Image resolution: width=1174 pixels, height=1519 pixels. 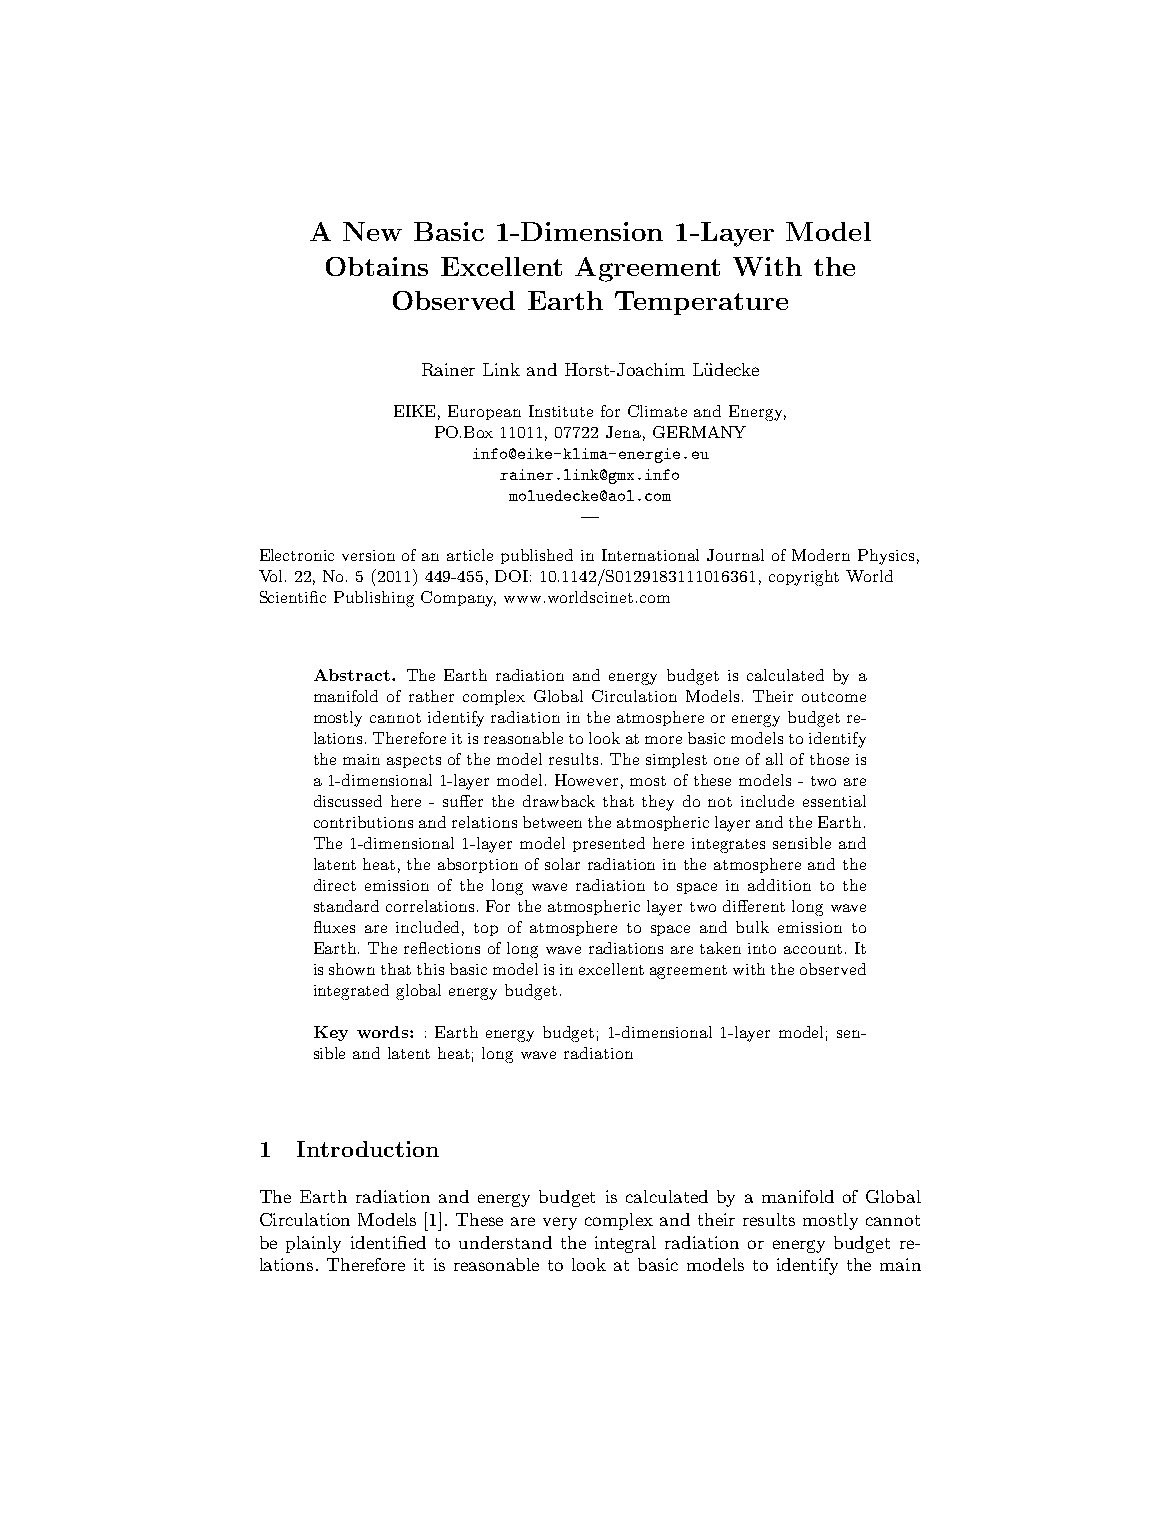 What do you see at coordinates (699, 432) in the screenshot?
I see `GERMANY` at bounding box center [699, 432].
